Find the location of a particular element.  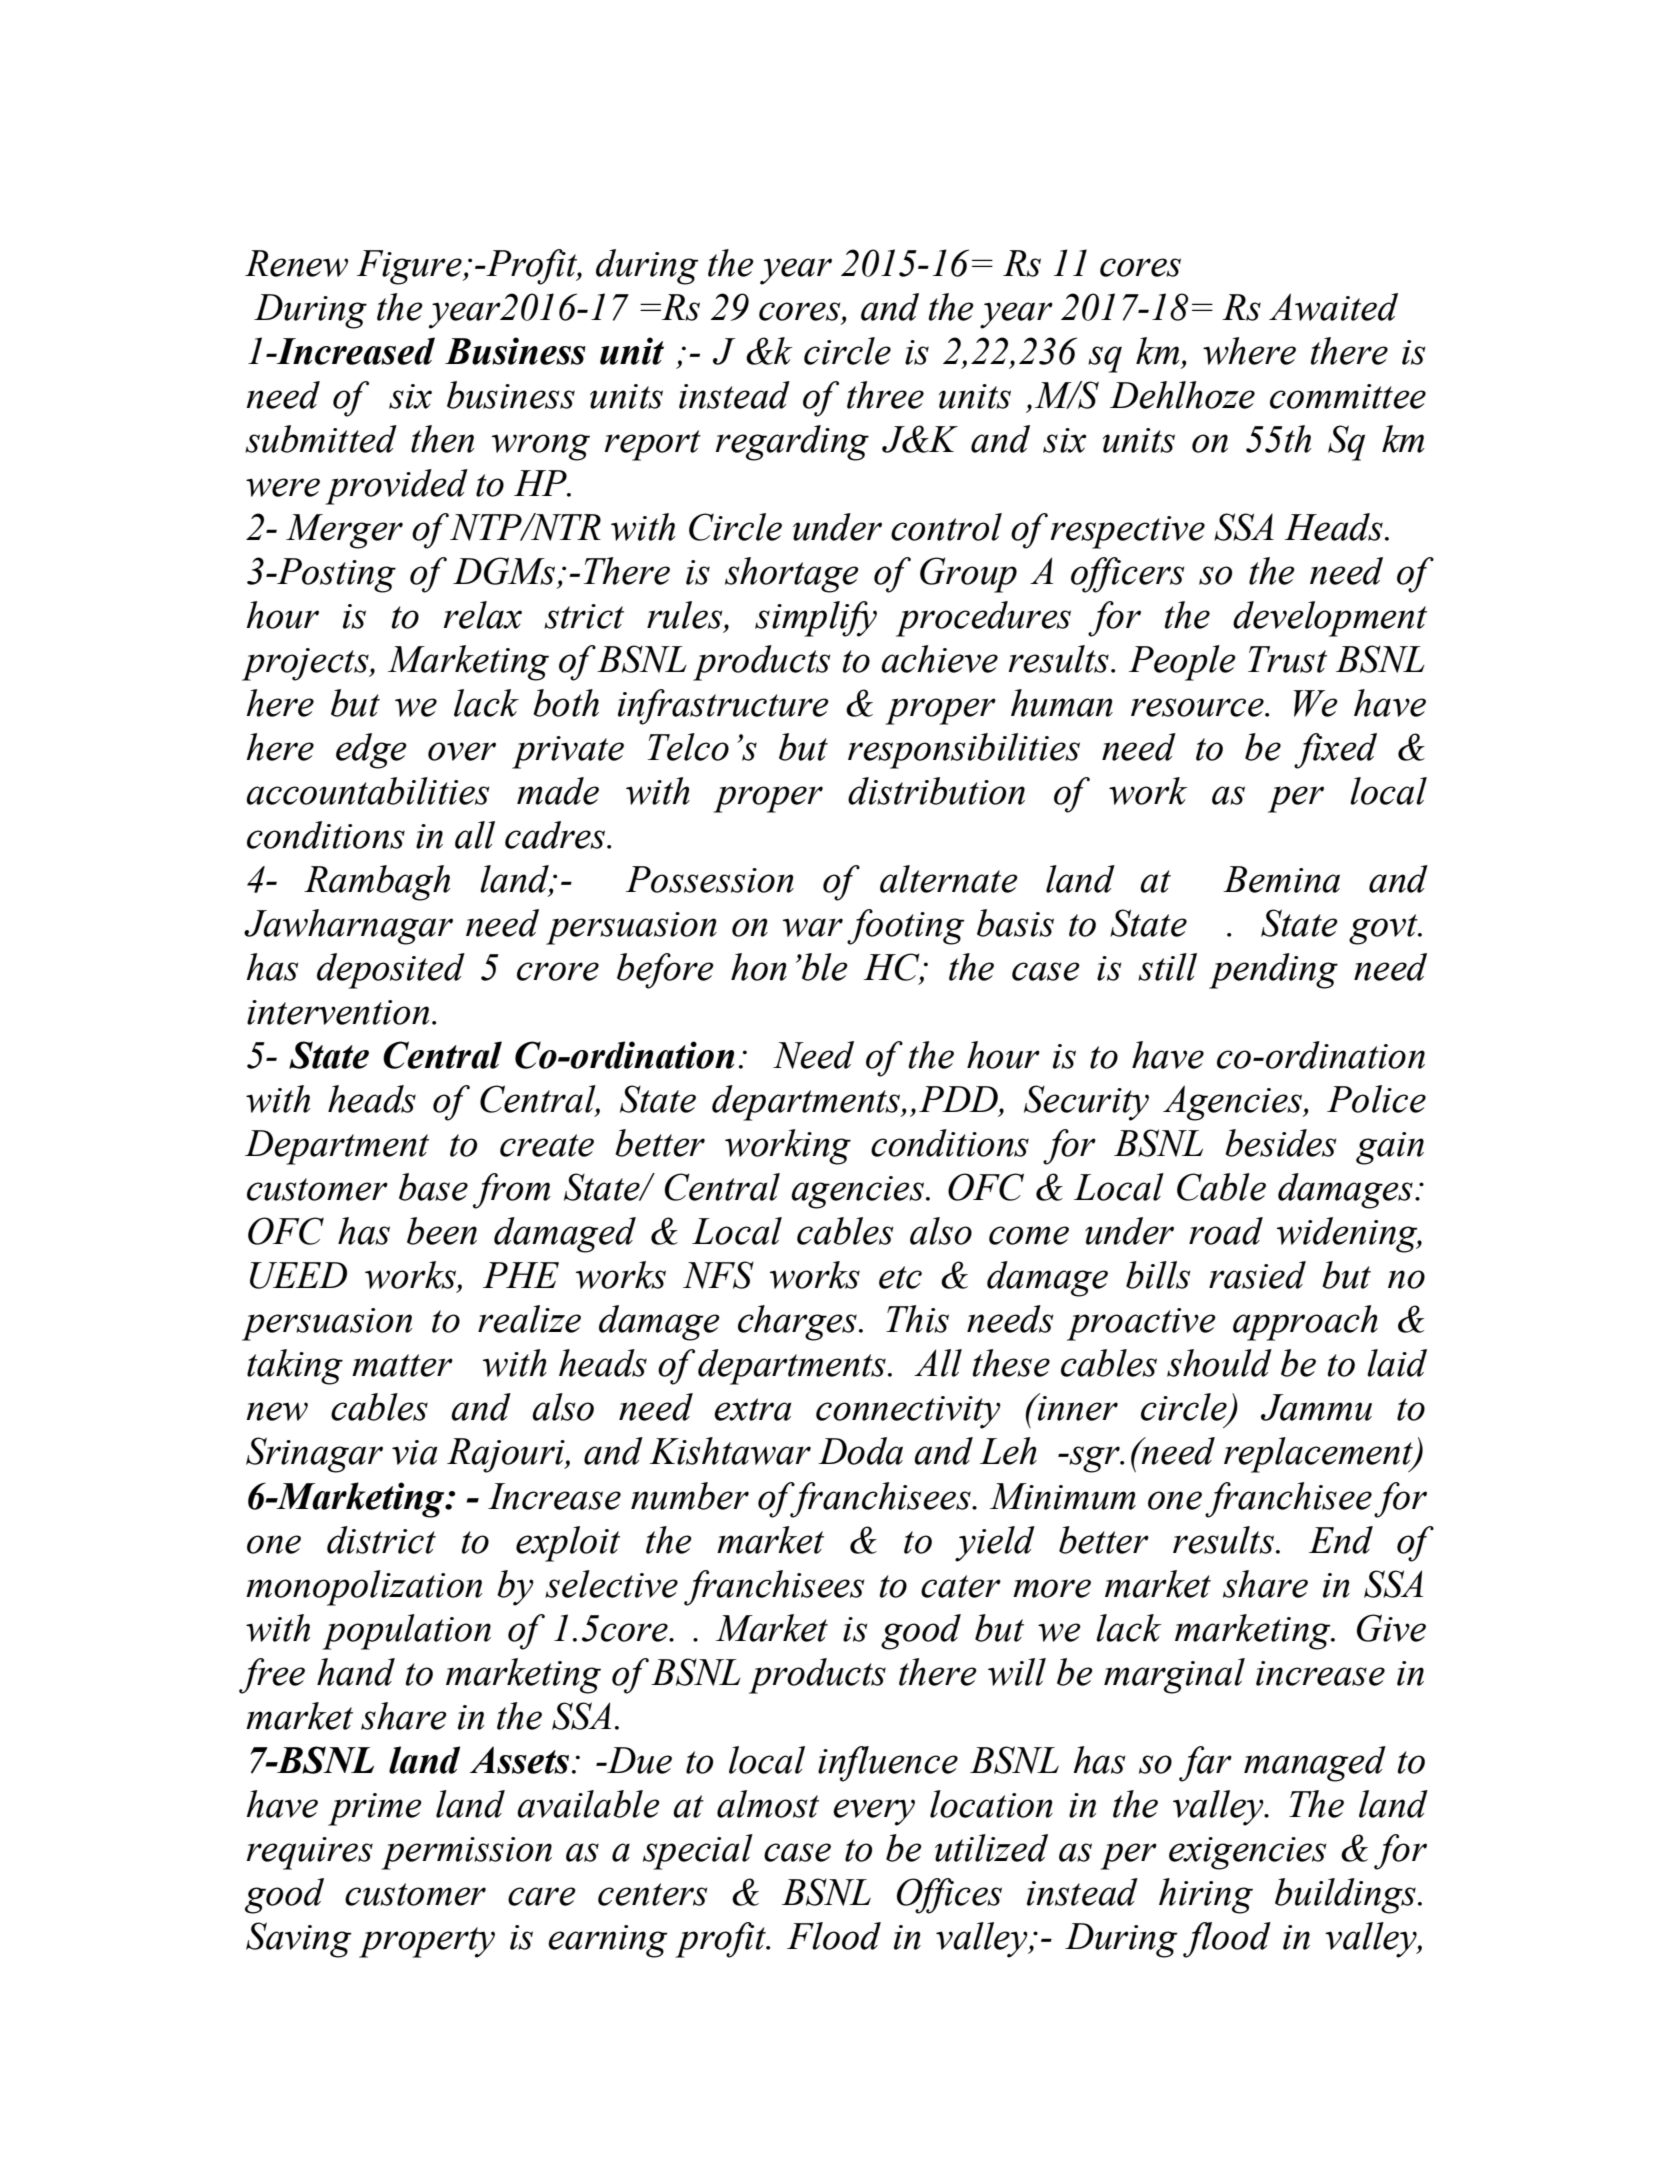

replacement is located at coordinates (1319, 1455).
